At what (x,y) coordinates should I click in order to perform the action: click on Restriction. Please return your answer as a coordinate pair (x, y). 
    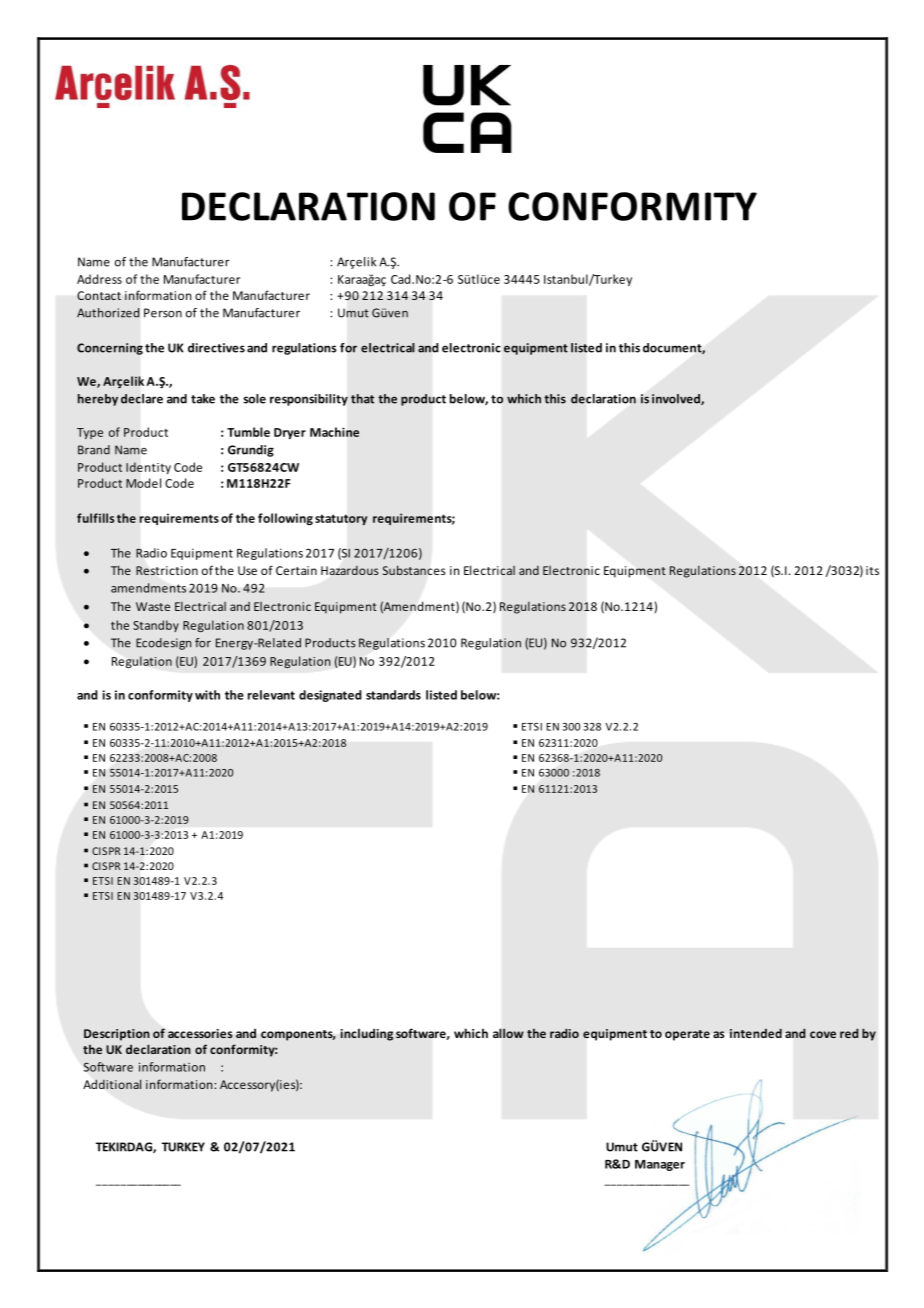
    Looking at the image, I should click on (167, 570).
